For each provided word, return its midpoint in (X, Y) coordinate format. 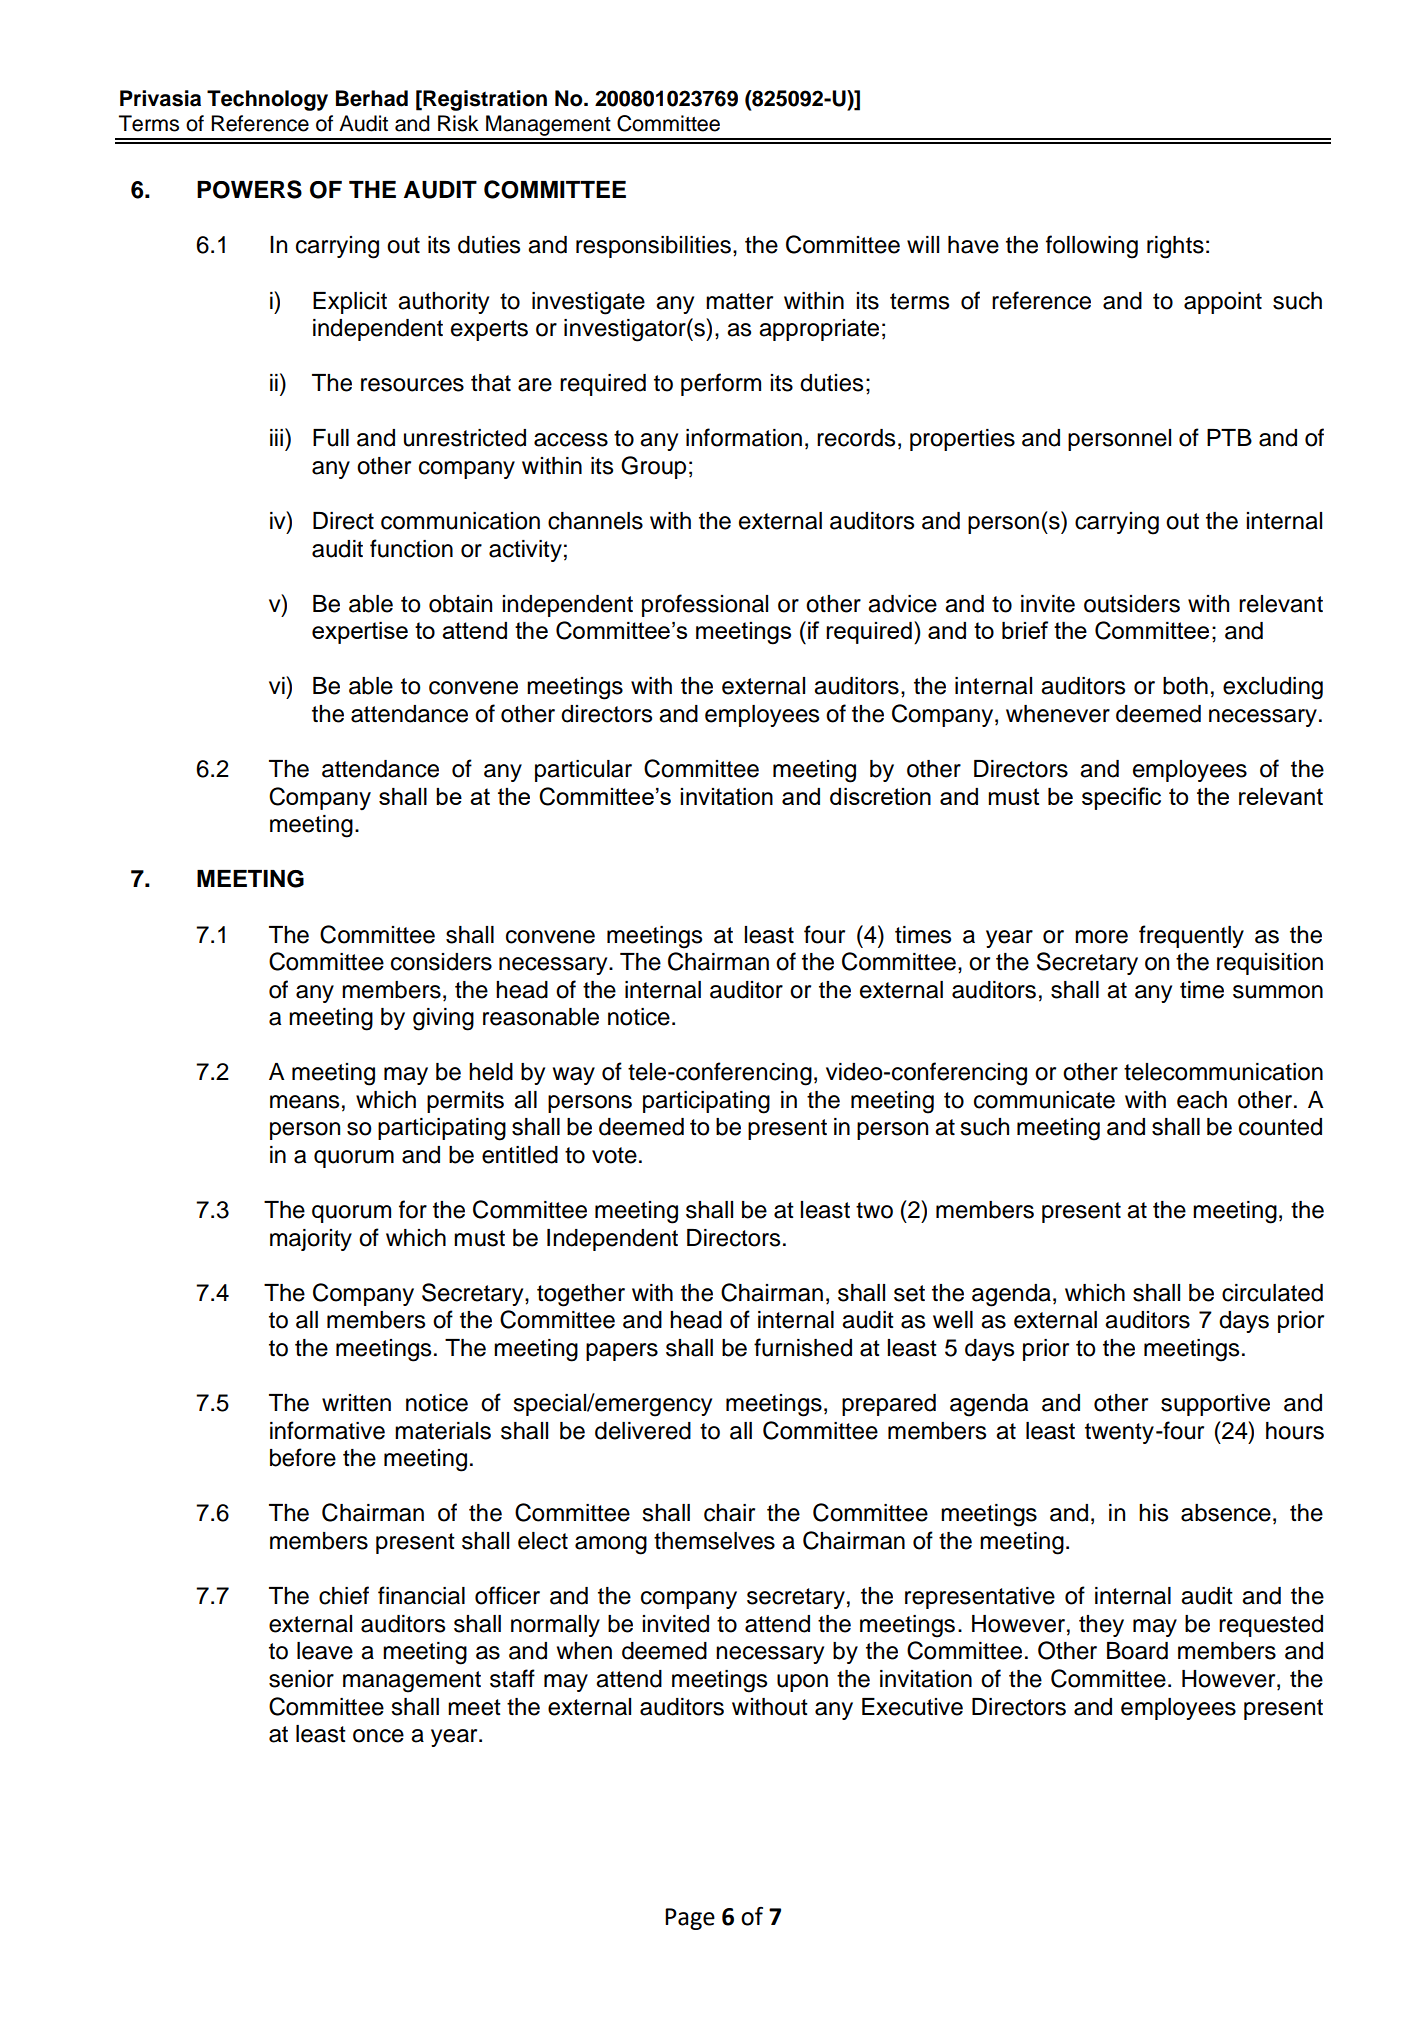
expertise (360, 633)
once (378, 1736)
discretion (880, 796)
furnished (803, 1347)
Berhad (372, 98)
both (1185, 686)
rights (1175, 247)
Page (690, 1919)
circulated (1272, 1293)
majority (311, 1240)
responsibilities (653, 247)
